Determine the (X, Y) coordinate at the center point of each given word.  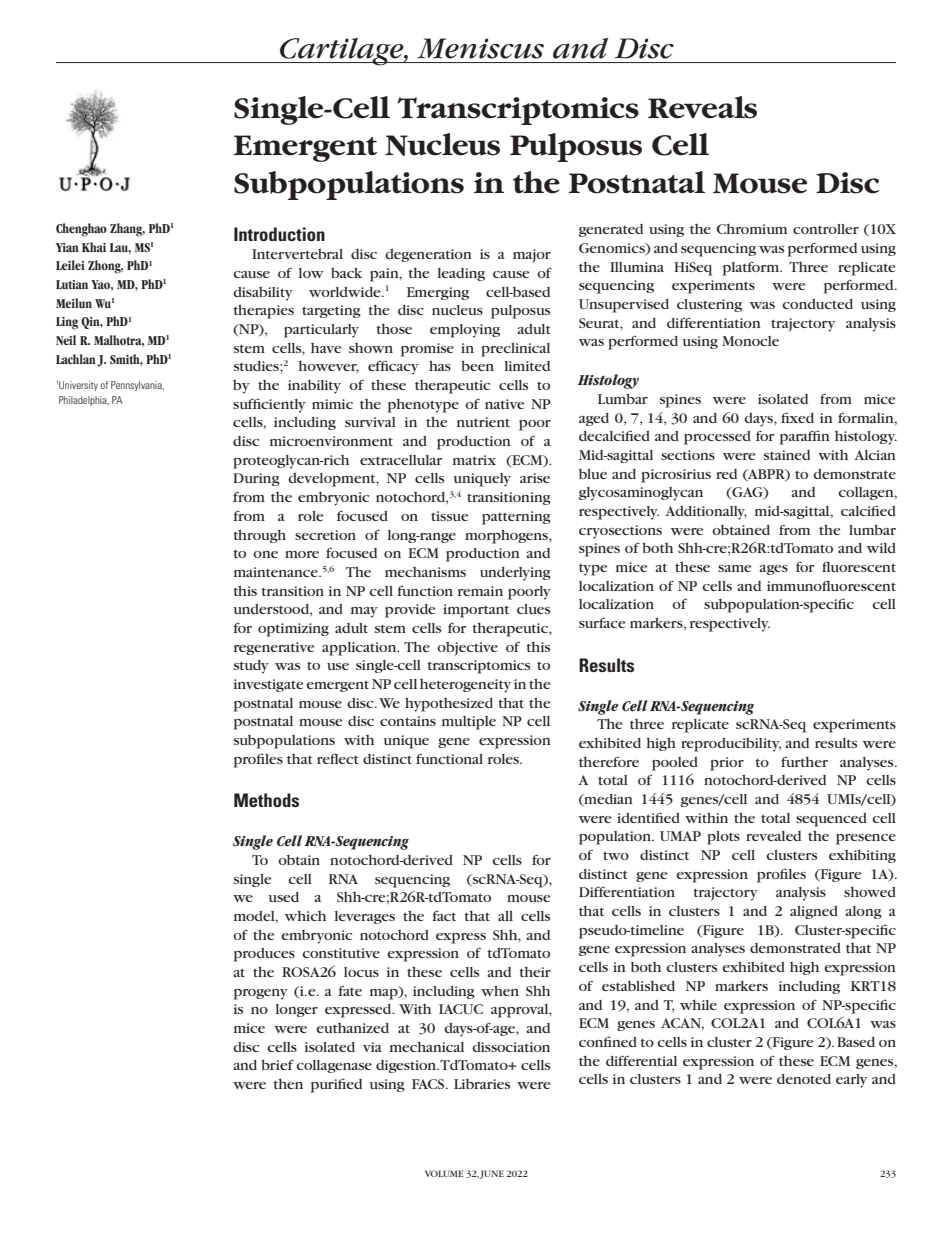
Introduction (279, 234)
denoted (804, 1079)
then (288, 1083)
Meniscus (480, 48)
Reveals (702, 107)
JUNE (492, 1174)
